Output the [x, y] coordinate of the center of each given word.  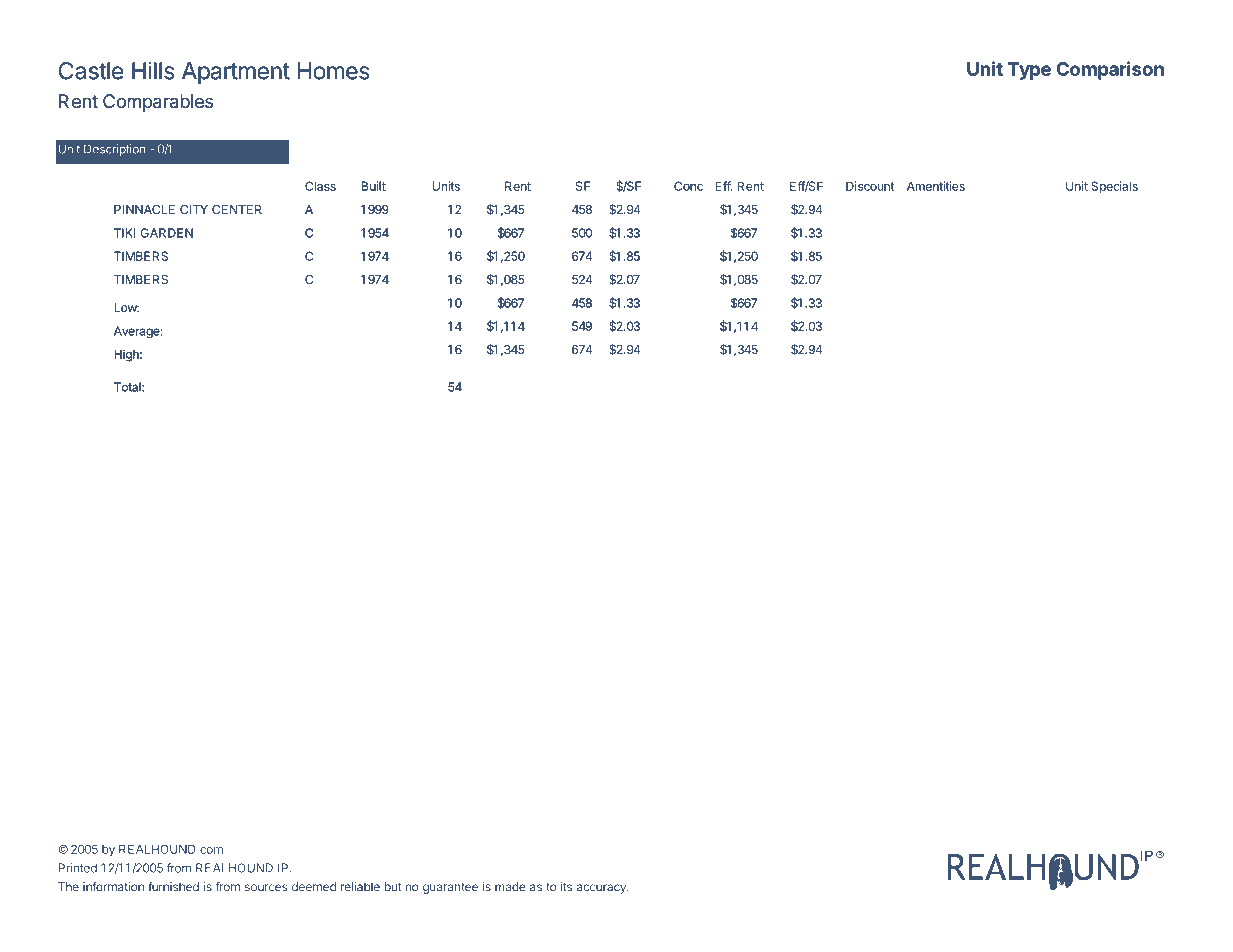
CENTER [237, 209]
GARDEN [167, 233]
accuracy [602, 889]
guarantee [450, 888]
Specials [1114, 187]
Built [374, 186]
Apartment [236, 73]
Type [1029, 71]
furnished [173, 887]
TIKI [125, 233]
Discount [870, 186]
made [510, 887]
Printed [78, 868]
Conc [688, 186]
